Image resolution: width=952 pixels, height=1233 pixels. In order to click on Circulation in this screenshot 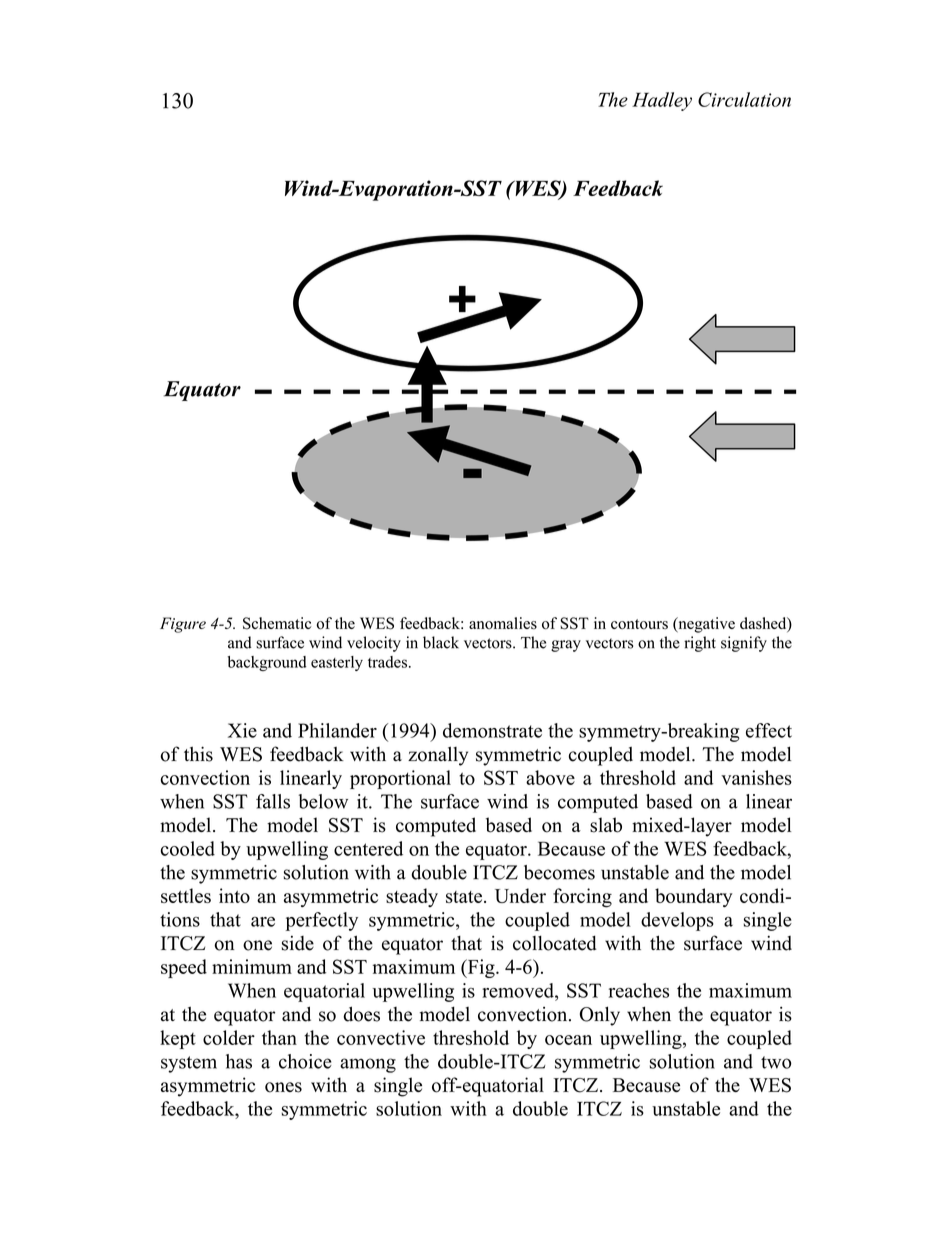, I will do `click(744, 99)`.
